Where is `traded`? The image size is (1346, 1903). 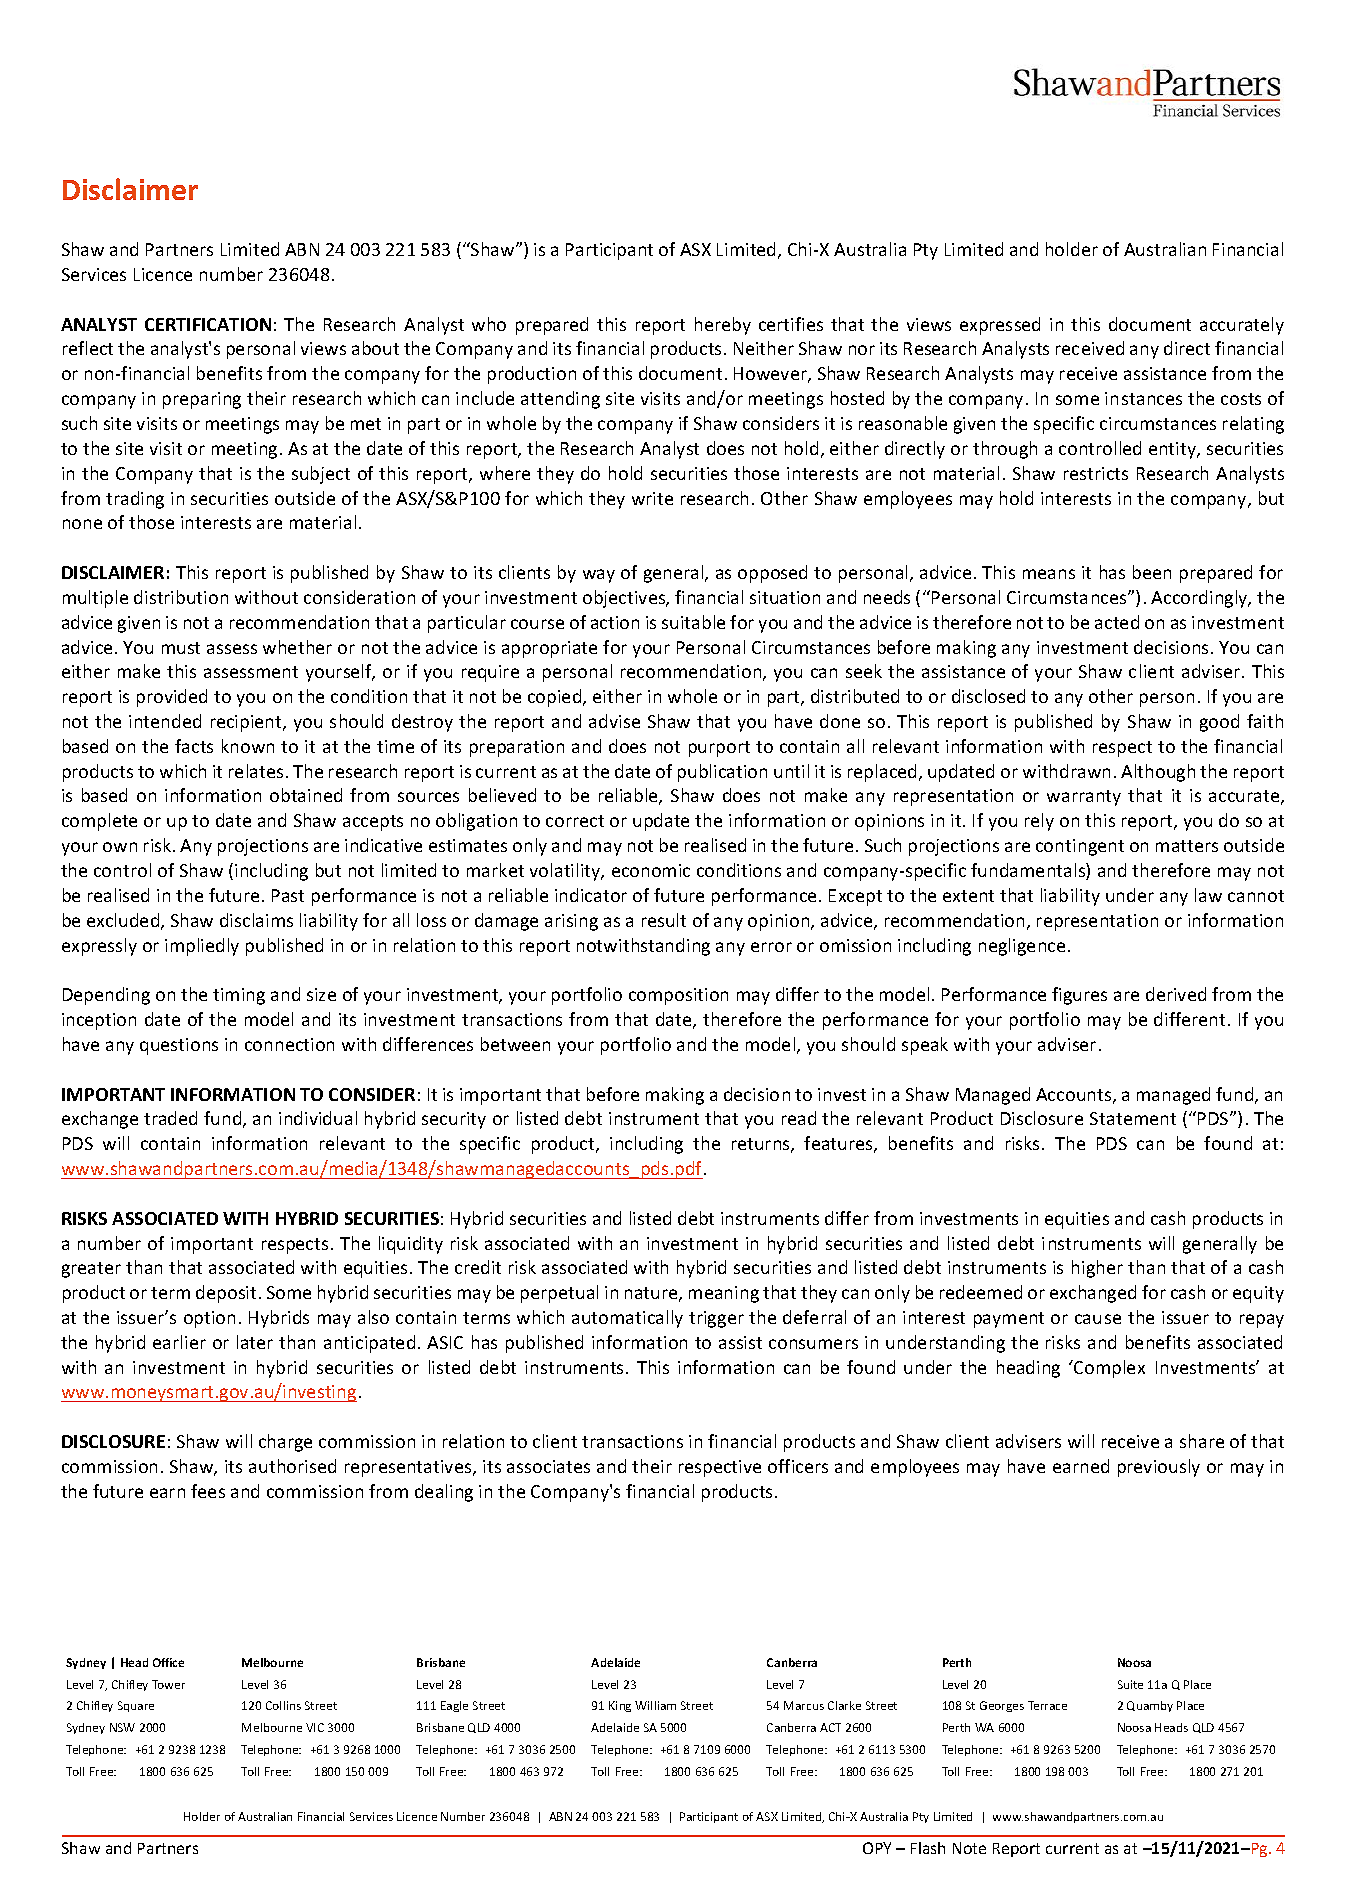
traded is located at coordinates (170, 1118).
